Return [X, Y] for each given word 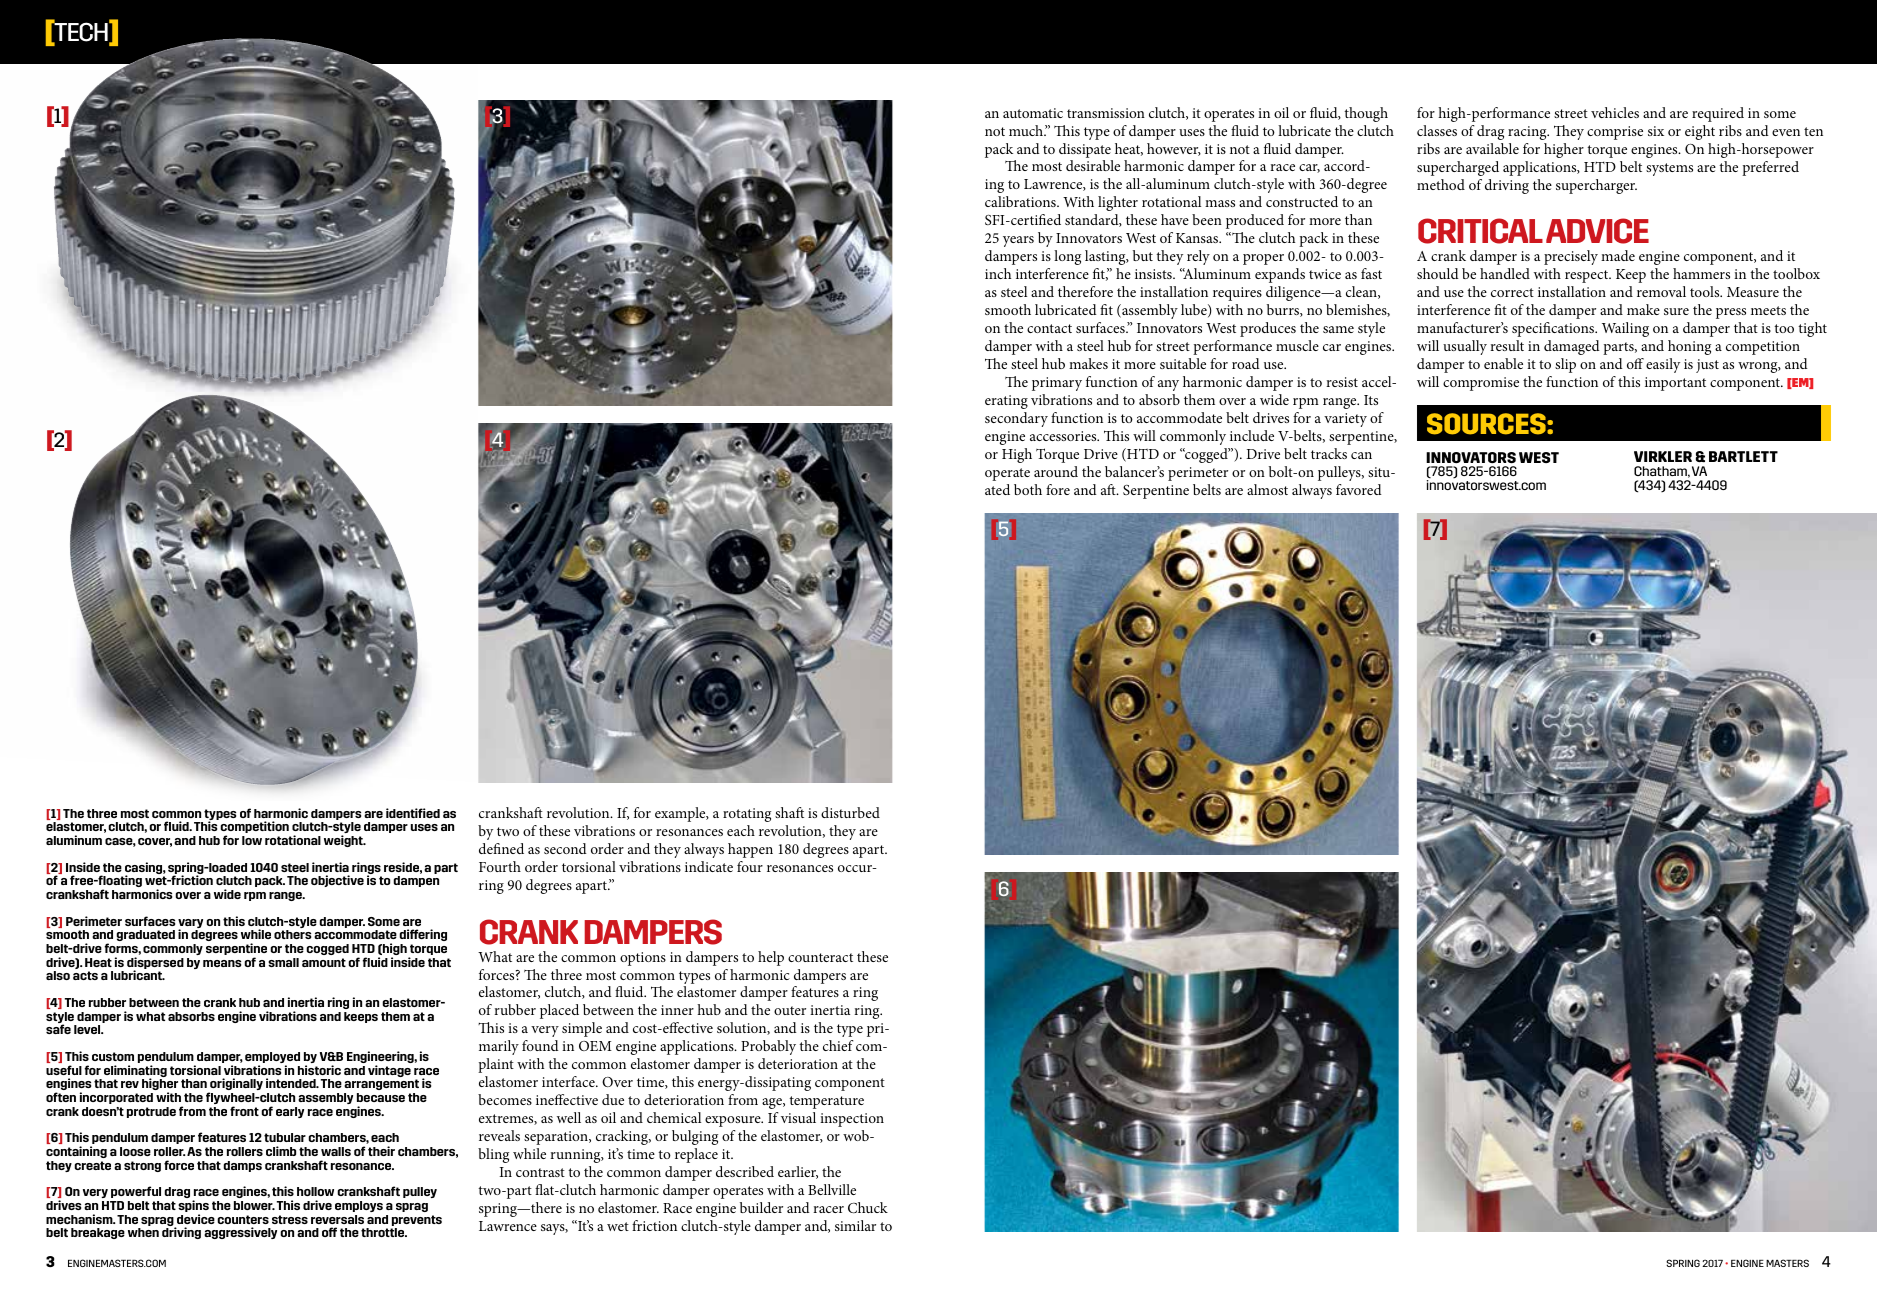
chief [838, 1045]
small [283, 962]
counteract [820, 957]
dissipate [1085, 150]
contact [1049, 328]
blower [254, 1205]
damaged [1572, 347]
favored [1359, 489]
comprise [1615, 133]
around [1056, 471]
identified [413, 813]
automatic [1033, 113]
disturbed [850, 812]
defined [501, 848]
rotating [747, 815]
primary [1057, 384]
